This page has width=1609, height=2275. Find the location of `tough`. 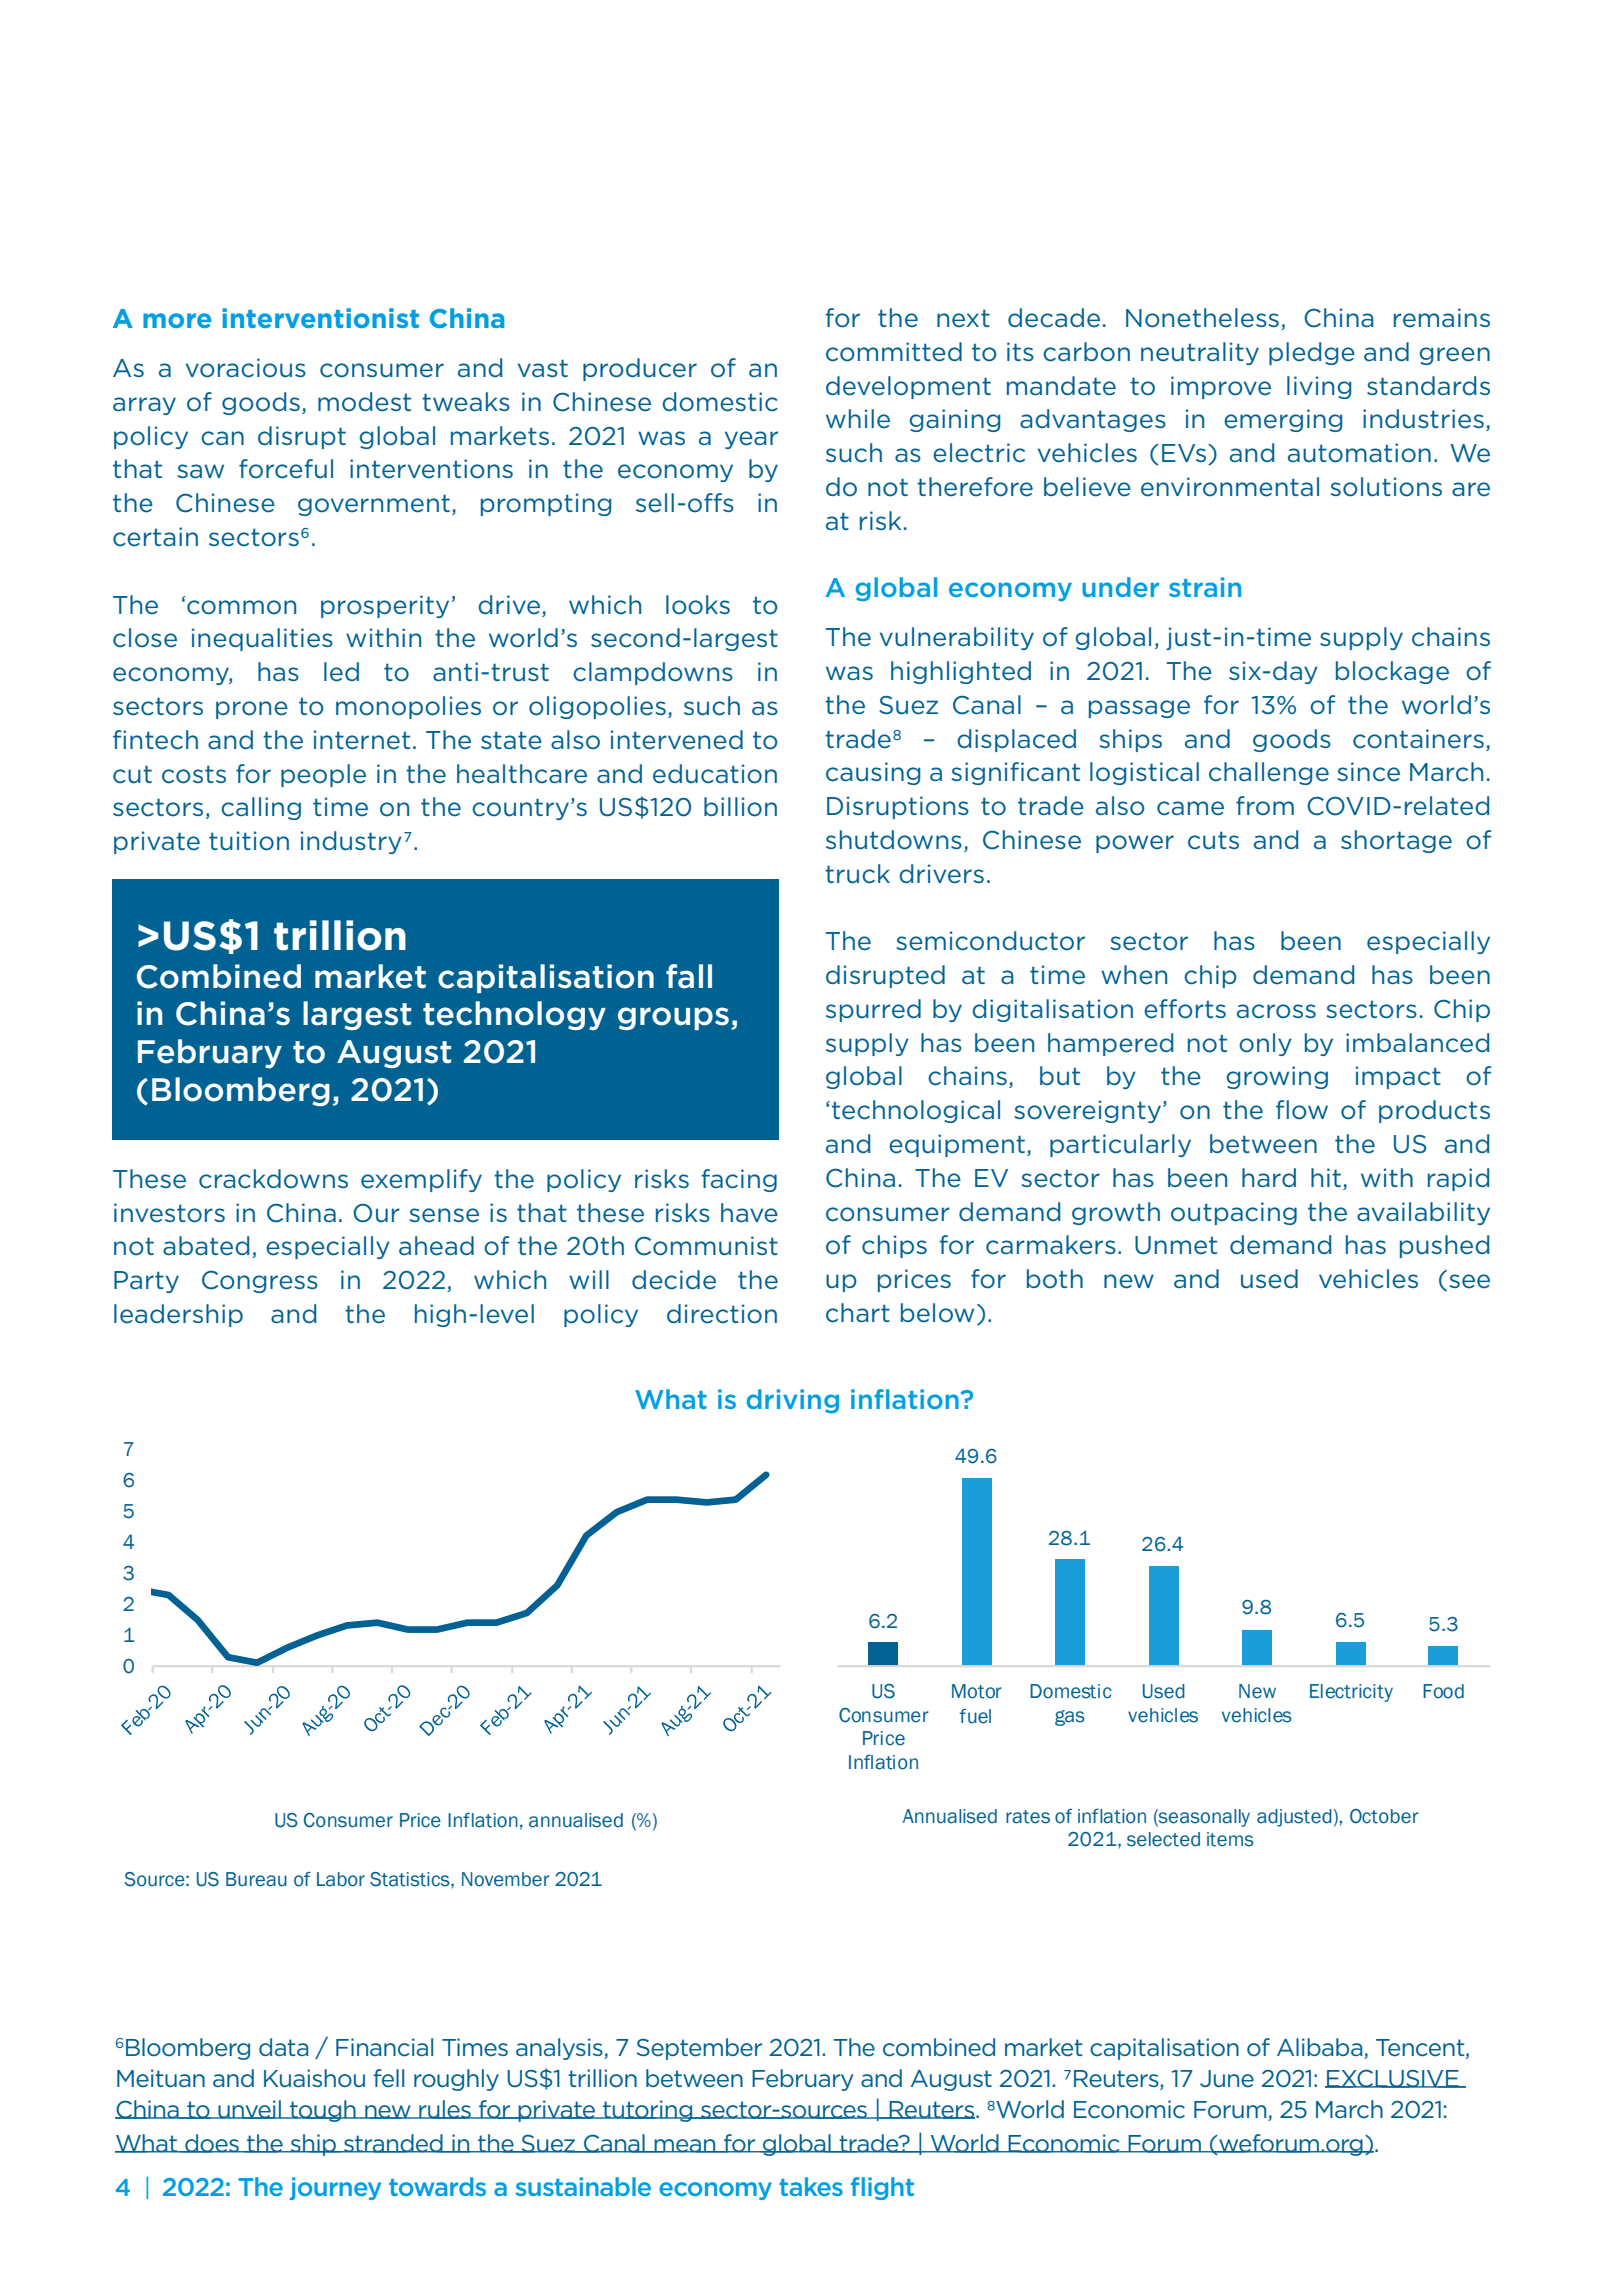

tough is located at coordinates (323, 2111).
